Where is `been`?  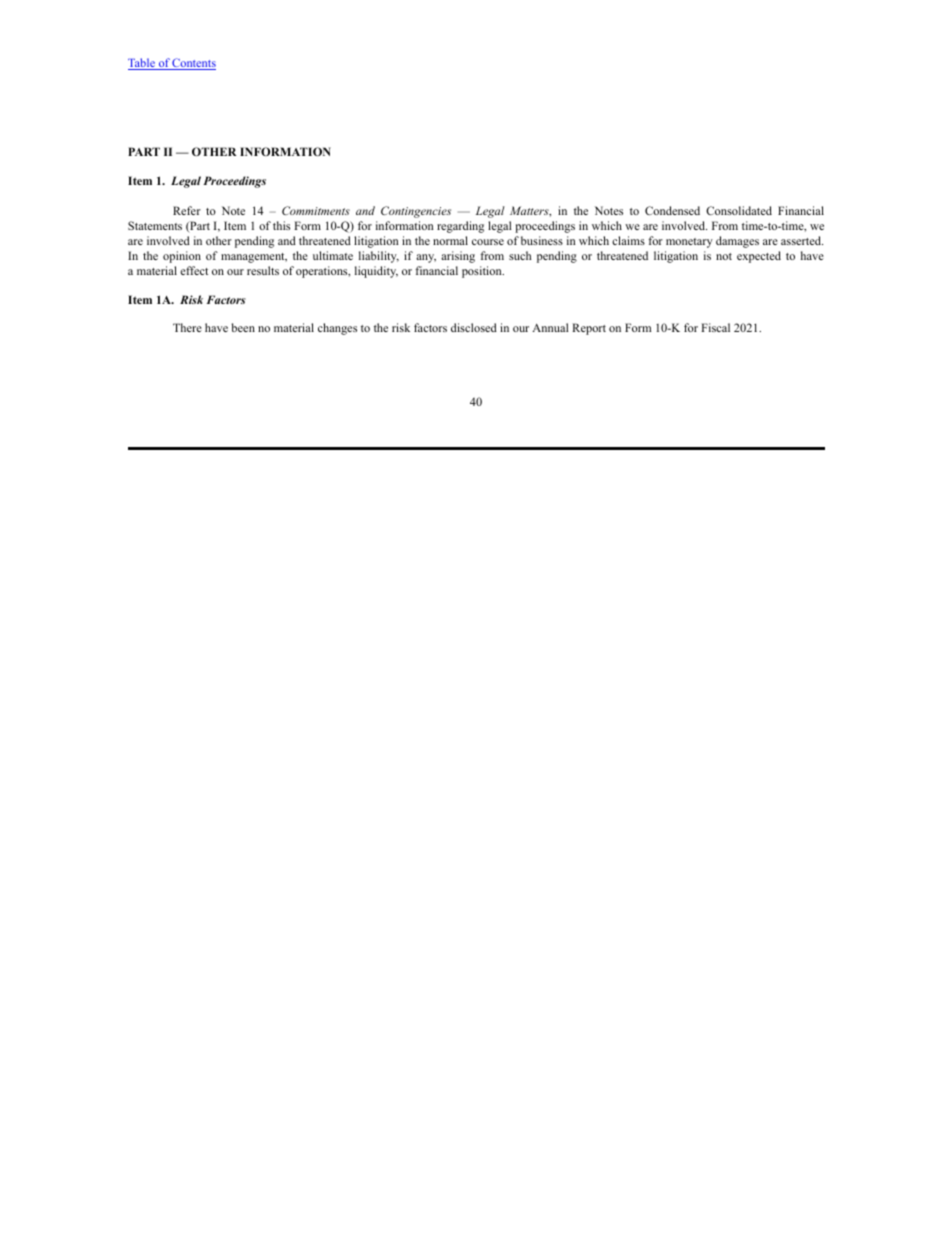
been is located at coordinates (243, 327).
